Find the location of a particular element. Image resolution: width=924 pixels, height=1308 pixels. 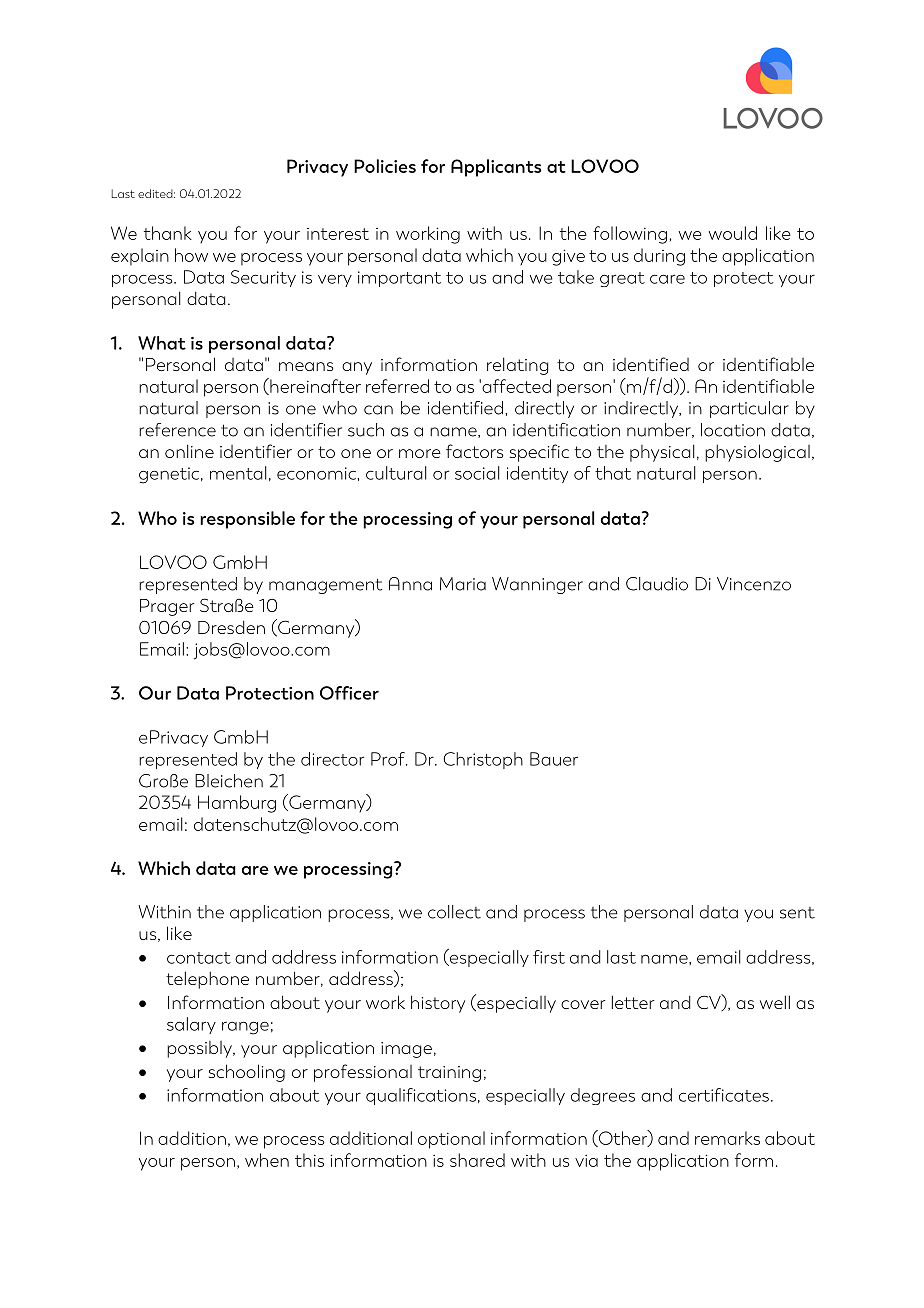

when is located at coordinates (267, 1160).
